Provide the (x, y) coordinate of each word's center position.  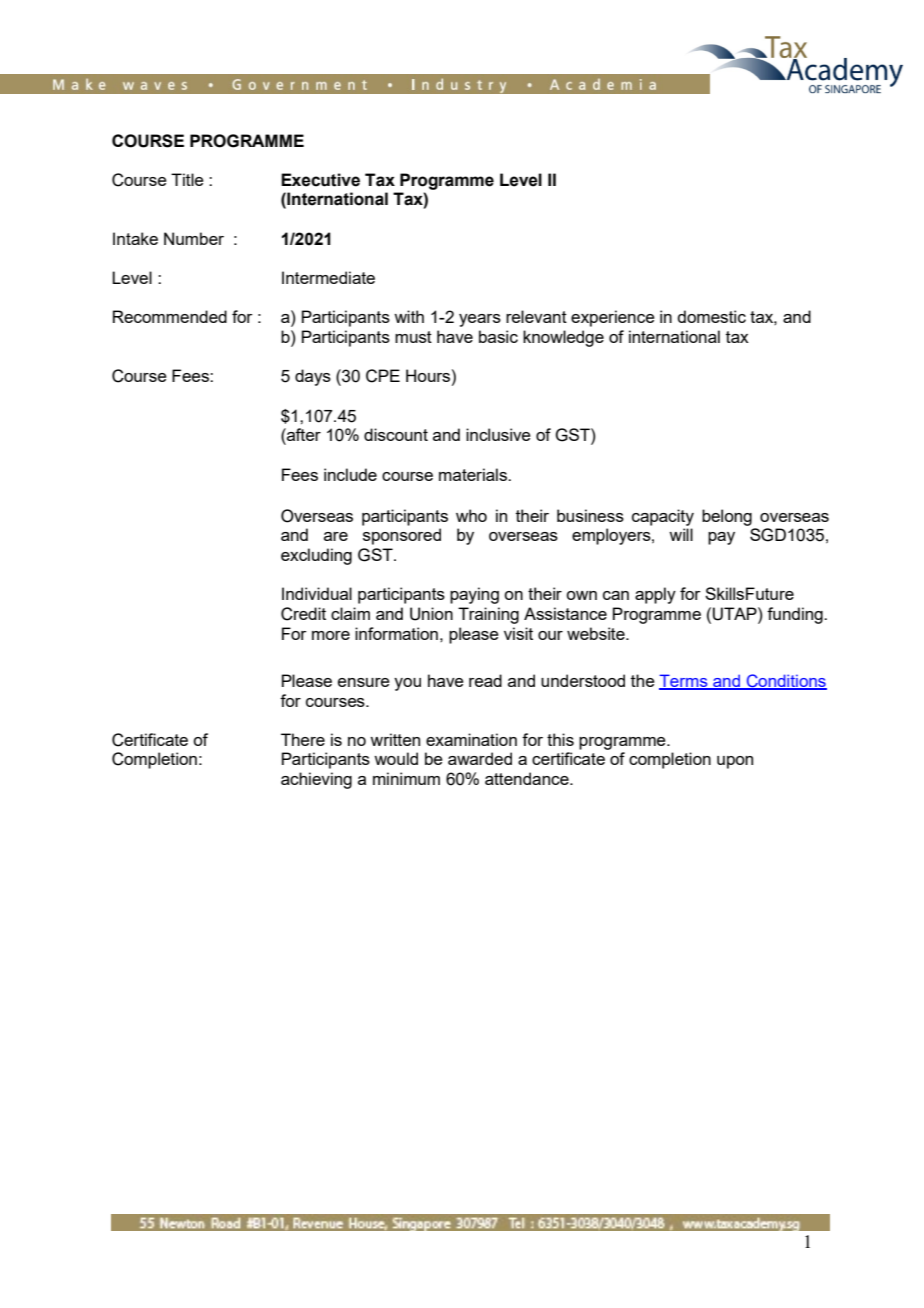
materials (474, 474)
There (303, 739)
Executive (320, 180)
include (350, 474)
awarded (480, 758)
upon (735, 762)
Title (187, 179)
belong (727, 517)
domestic (711, 316)
